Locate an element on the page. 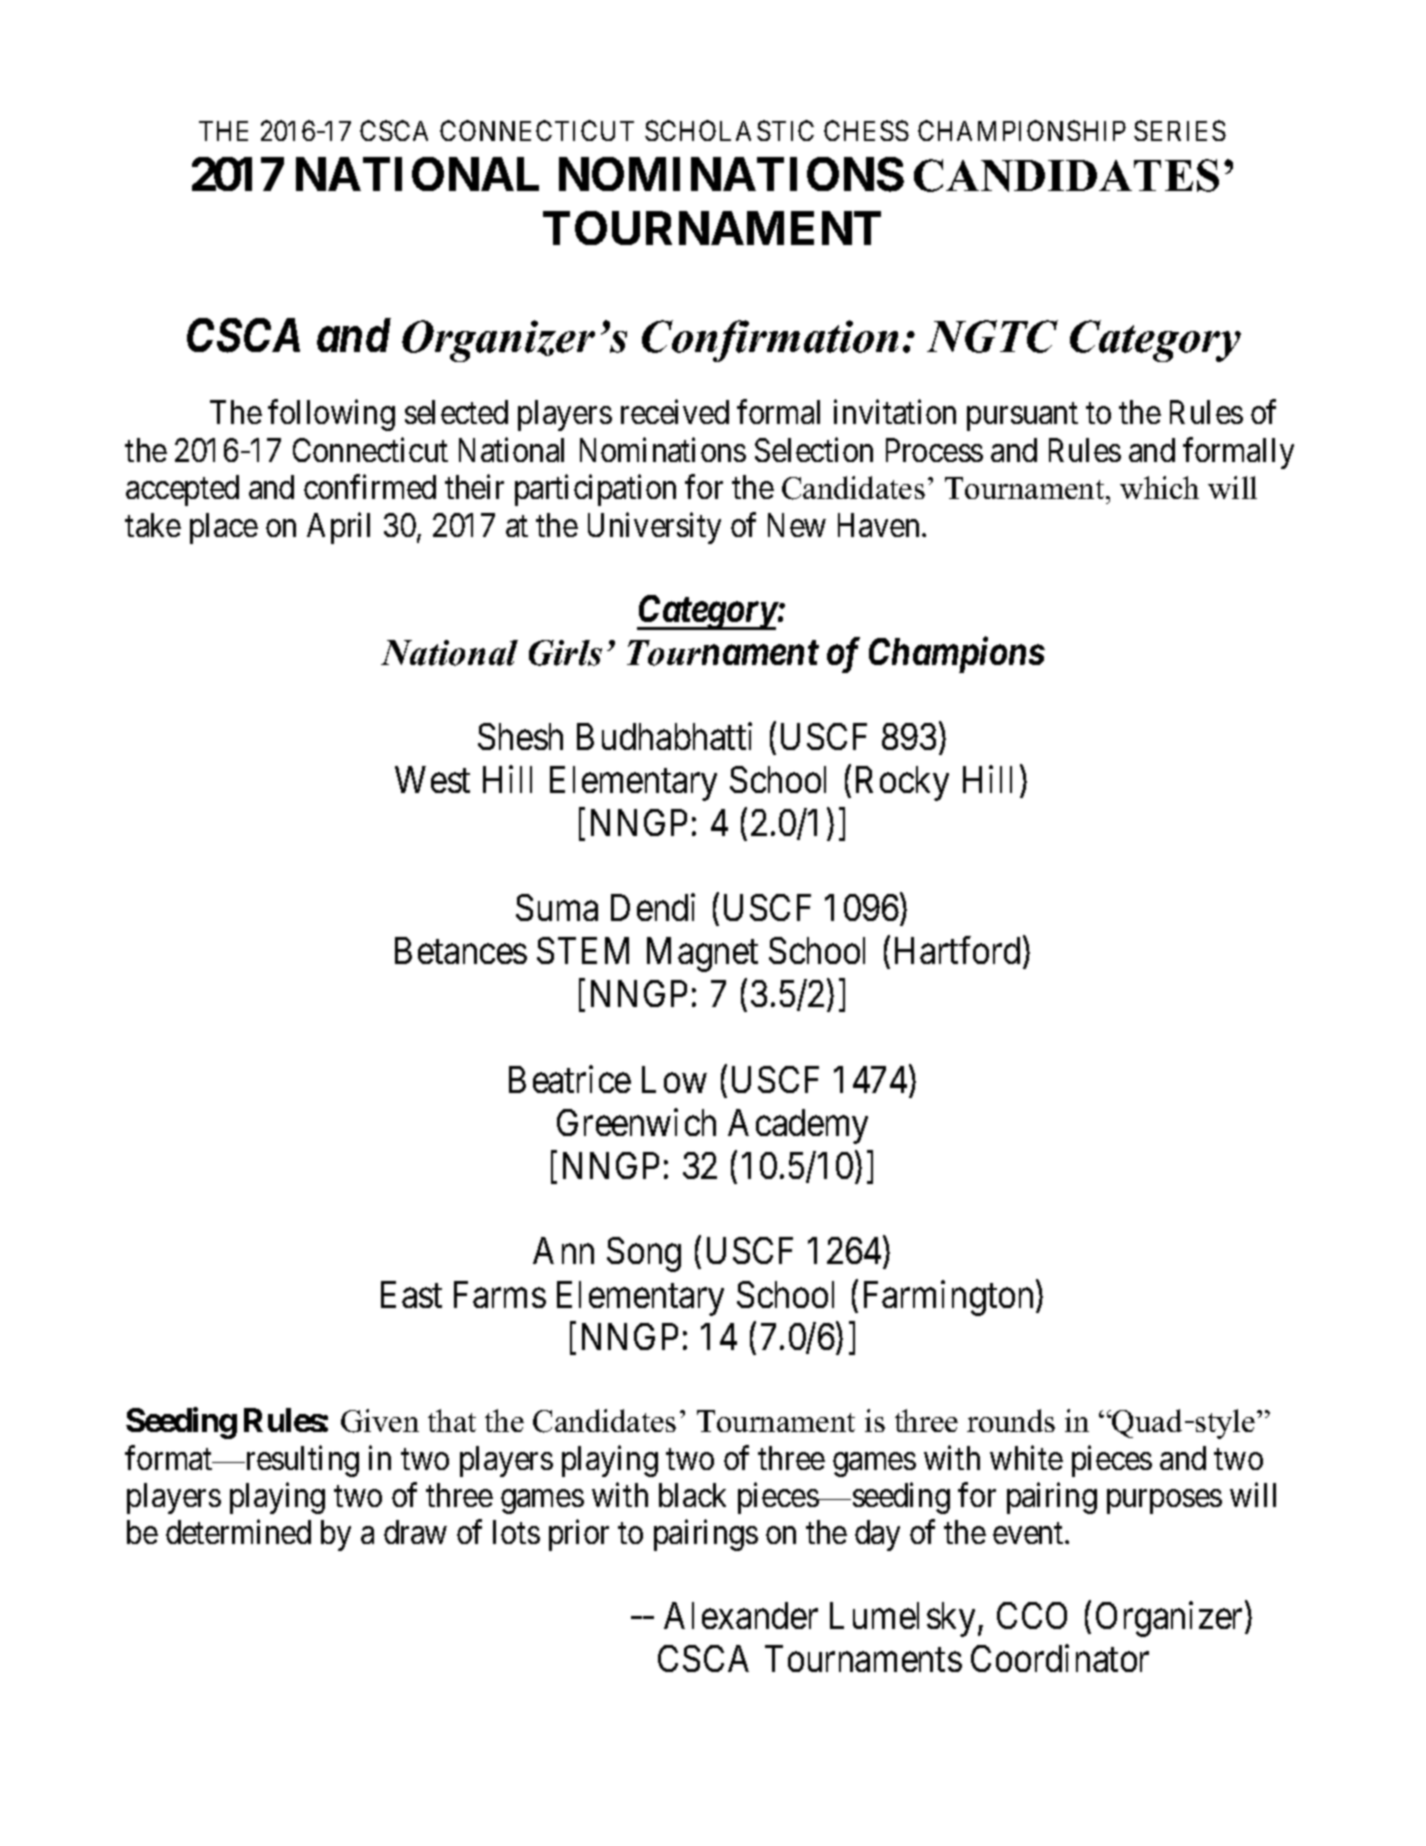  Rocky is located at coordinates (902, 783).
